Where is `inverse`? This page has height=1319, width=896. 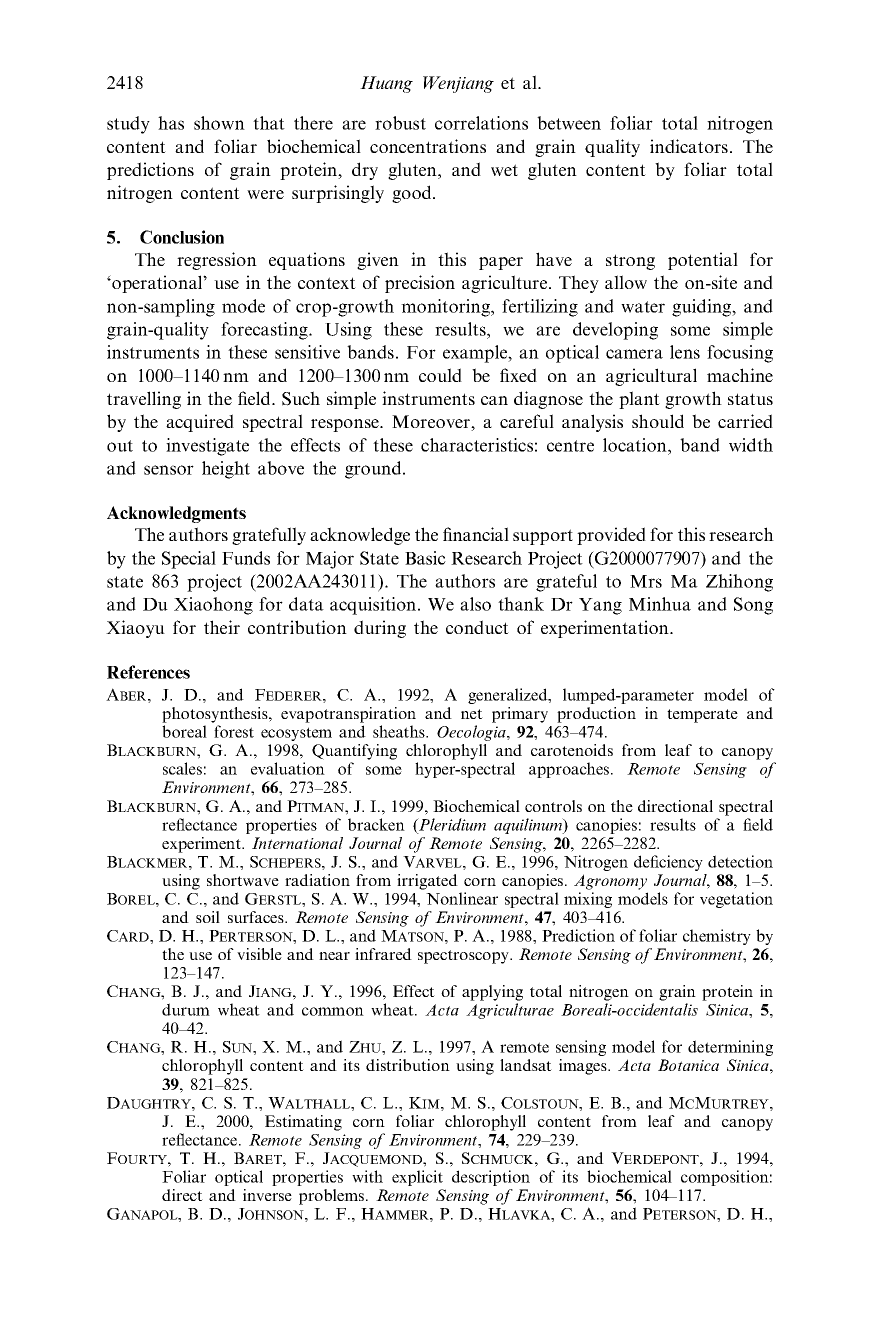 inverse is located at coordinates (267, 1195).
